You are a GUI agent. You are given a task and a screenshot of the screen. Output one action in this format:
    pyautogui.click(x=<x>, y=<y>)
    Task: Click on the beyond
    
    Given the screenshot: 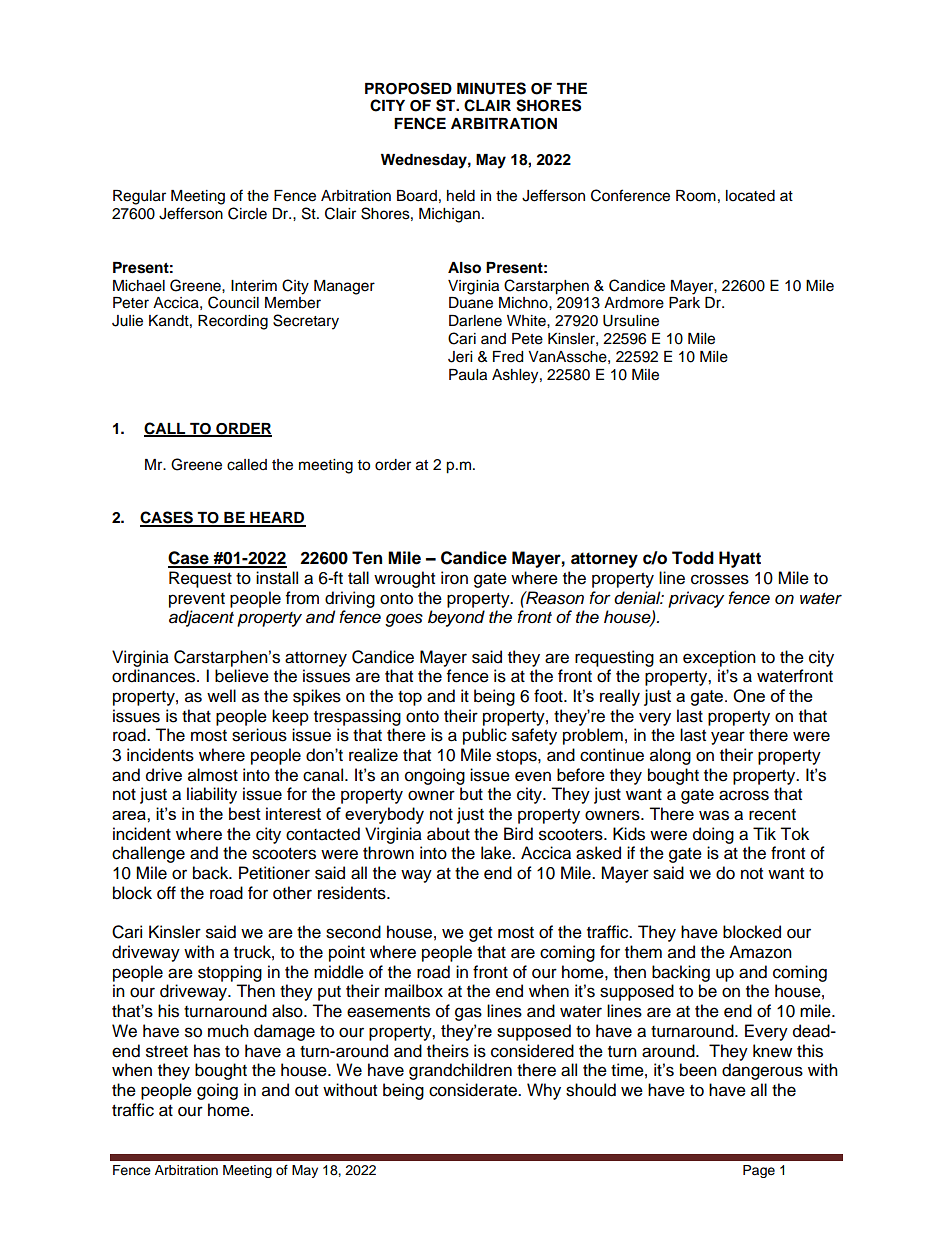 What is the action you would take?
    pyautogui.click(x=456, y=618)
